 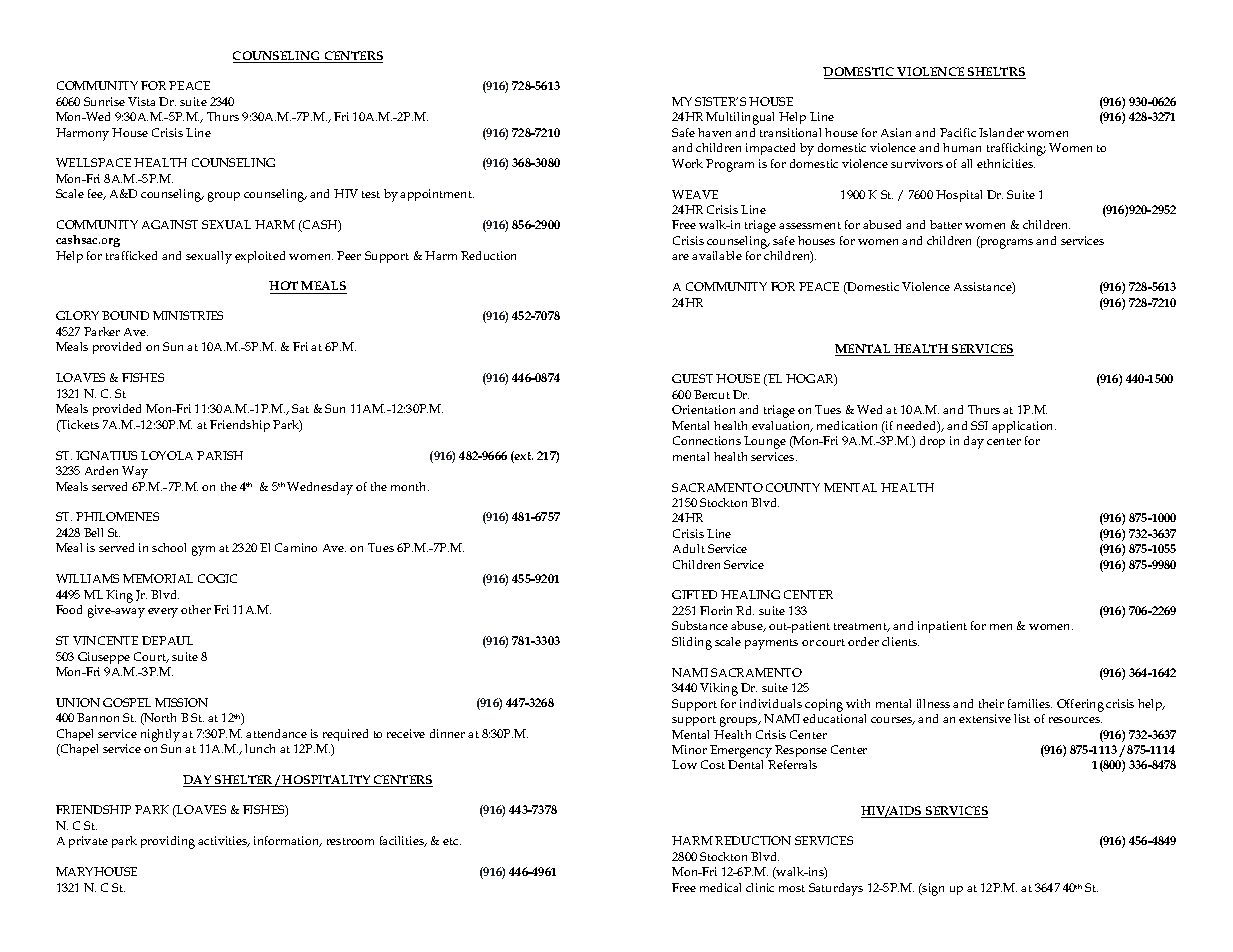 I want to click on haven, so click(x=714, y=132).
